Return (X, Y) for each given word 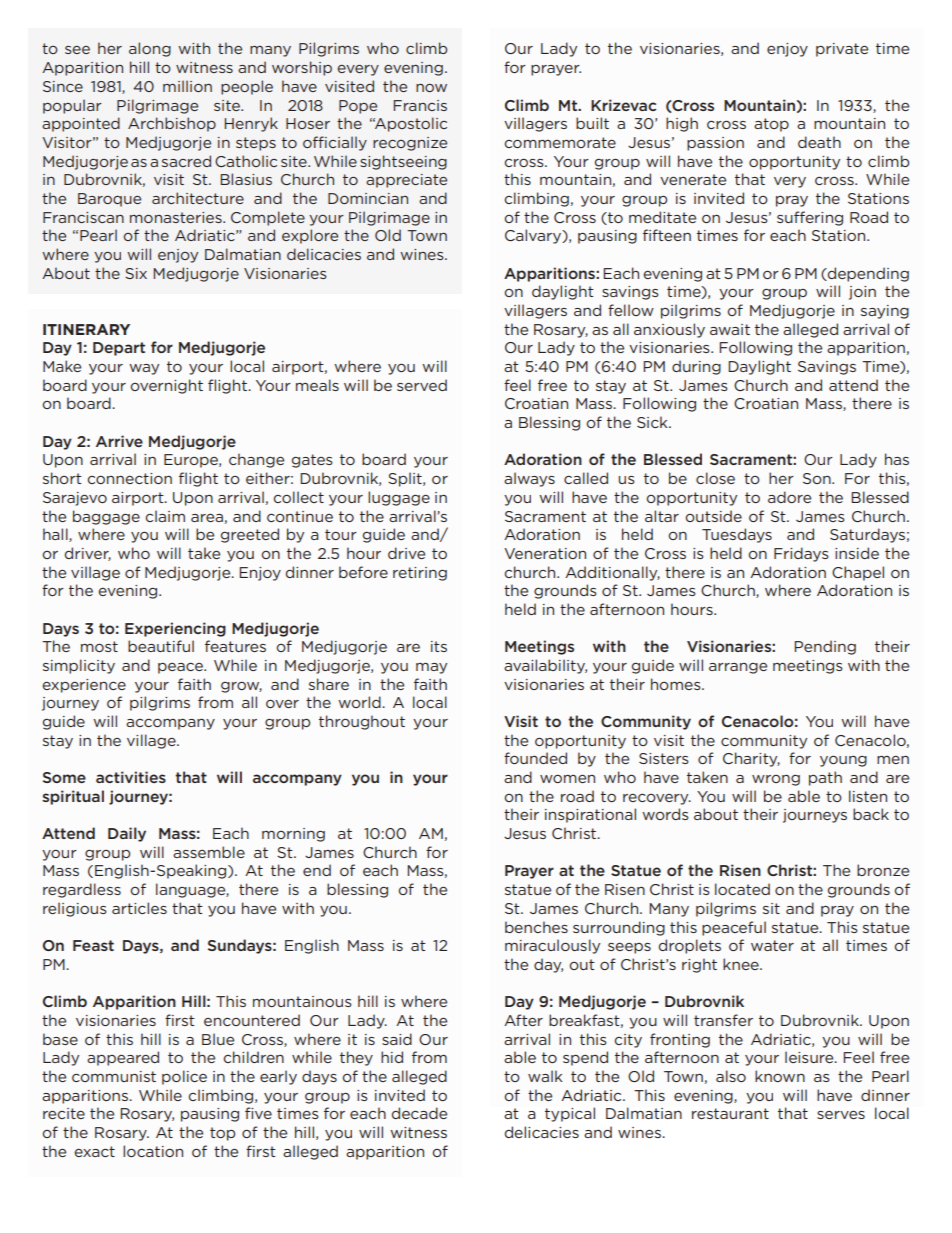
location (153, 1151)
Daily (127, 834)
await (730, 329)
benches (536, 927)
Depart (119, 349)
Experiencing (175, 629)
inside (857, 553)
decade (419, 1113)
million (187, 86)
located (742, 889)
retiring (420, 574)
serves (841, 1115)
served (422, 385)
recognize (410, 144)
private (842, 50)
